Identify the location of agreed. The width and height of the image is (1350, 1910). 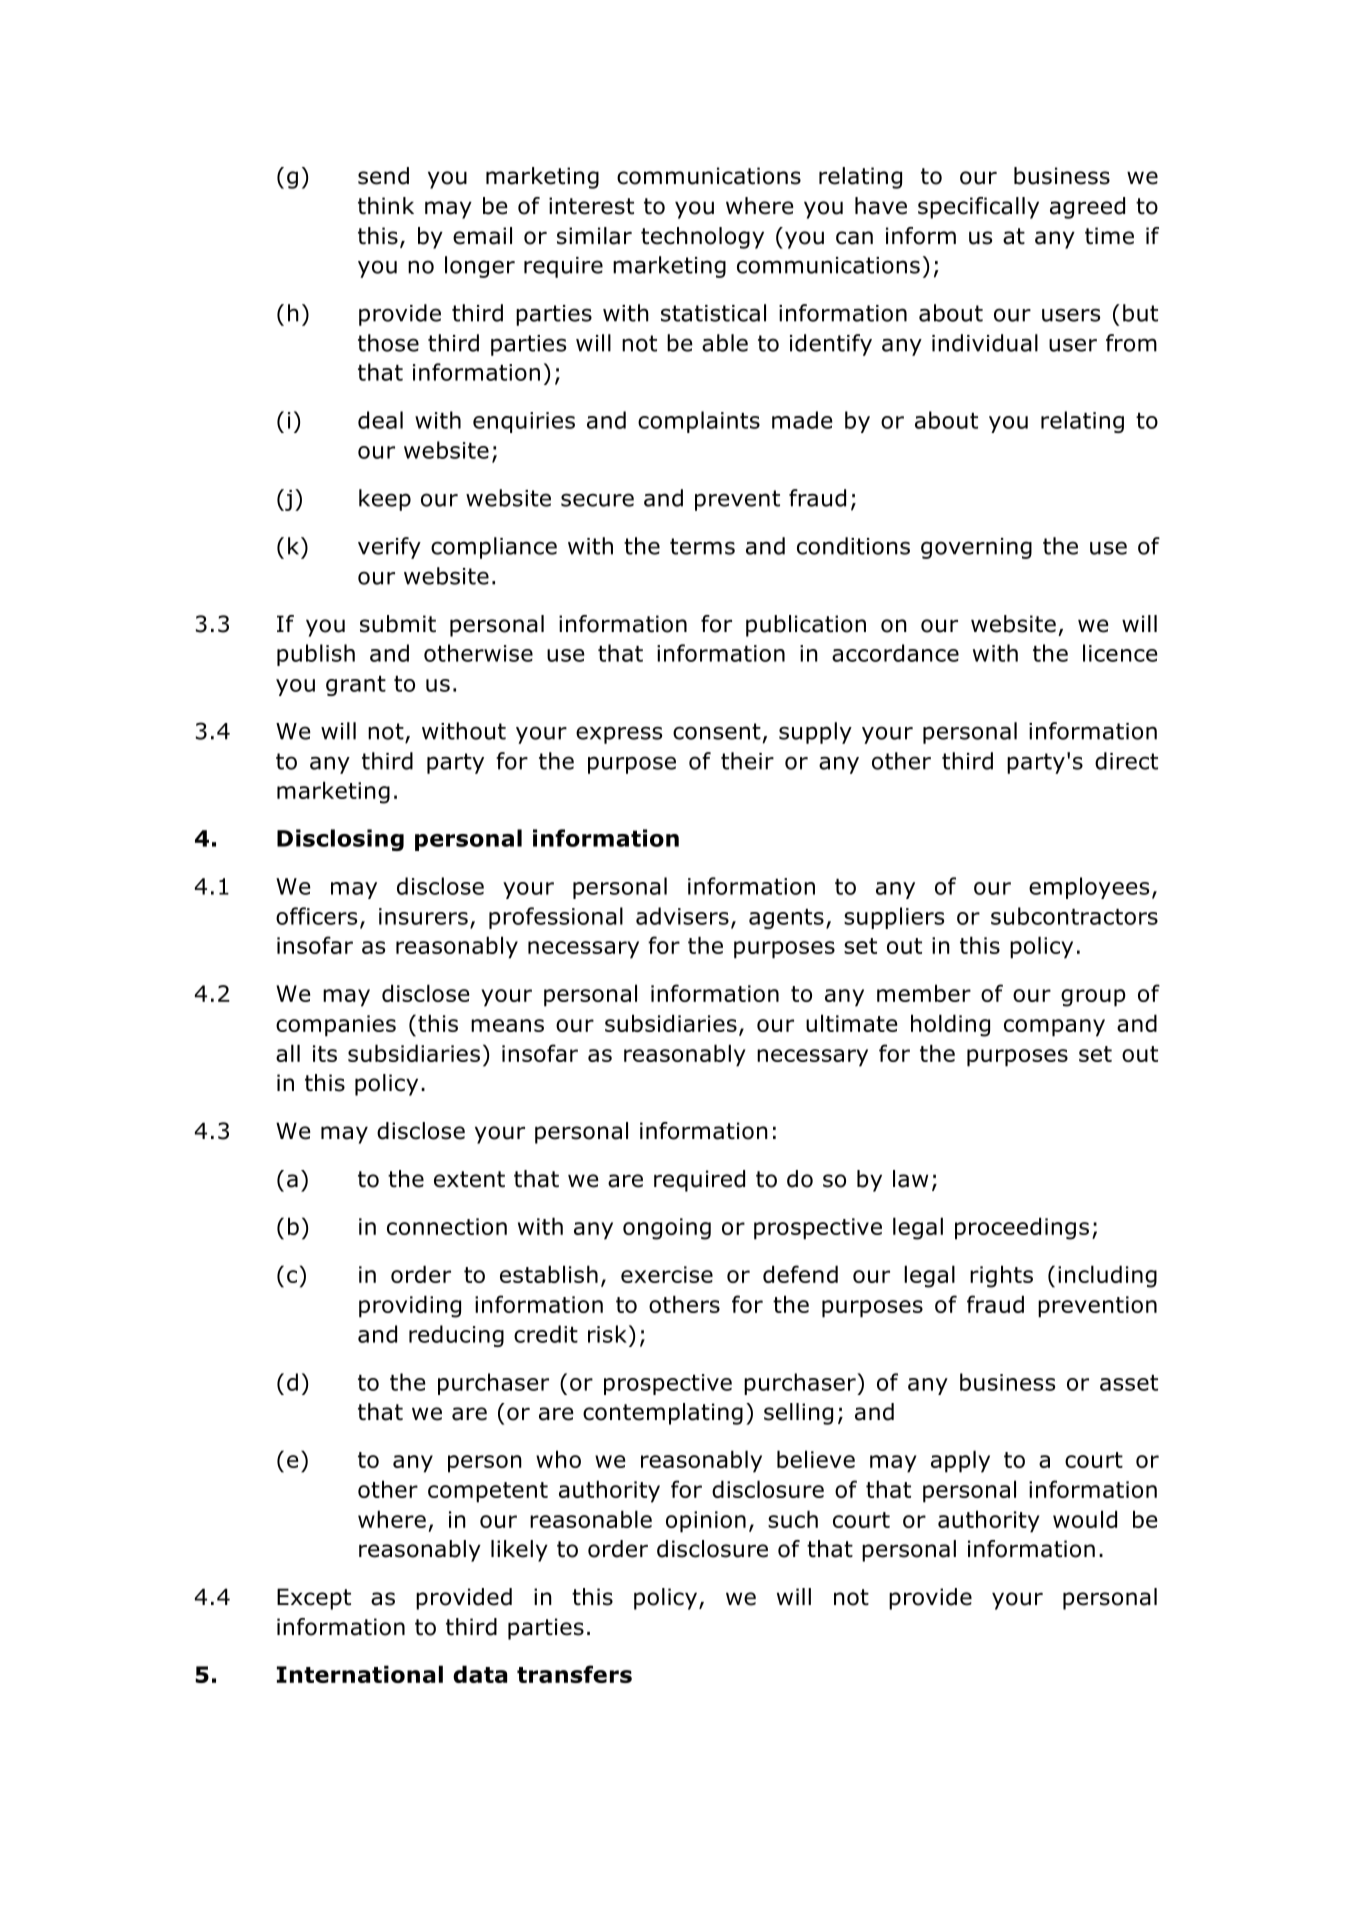
(1087, 208).
